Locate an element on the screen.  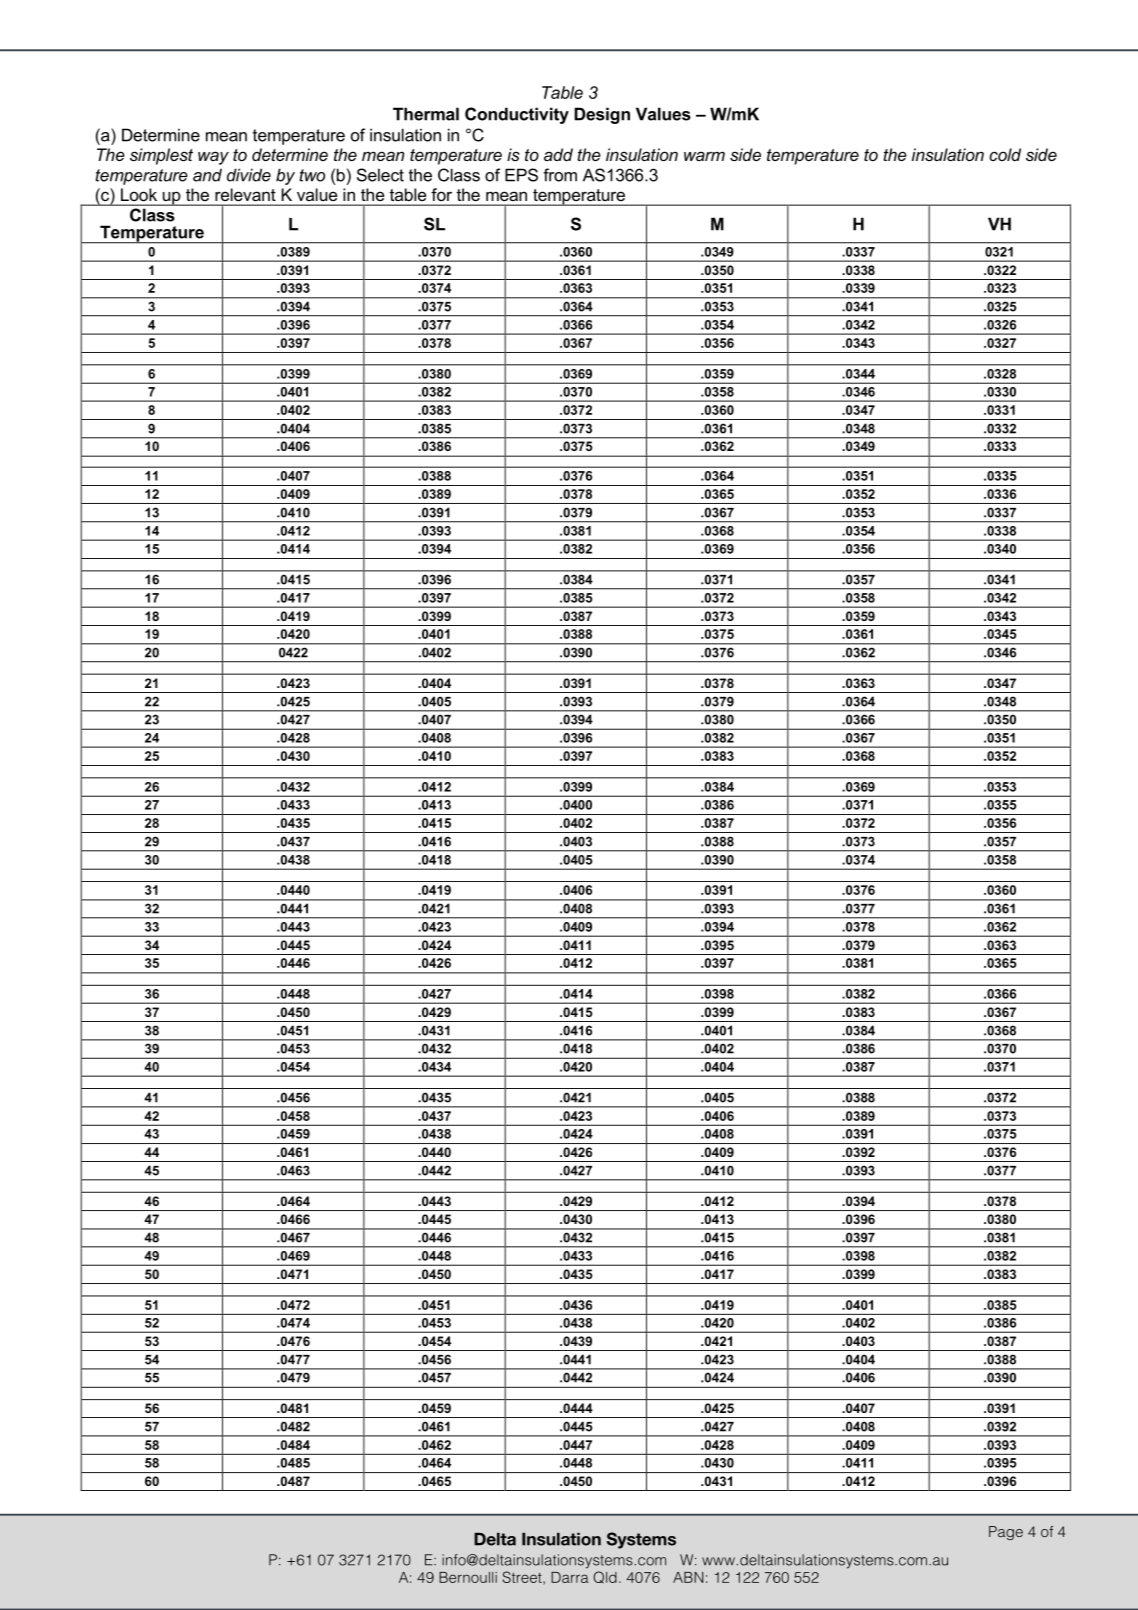
divide is located at coordinates (249, 175).
